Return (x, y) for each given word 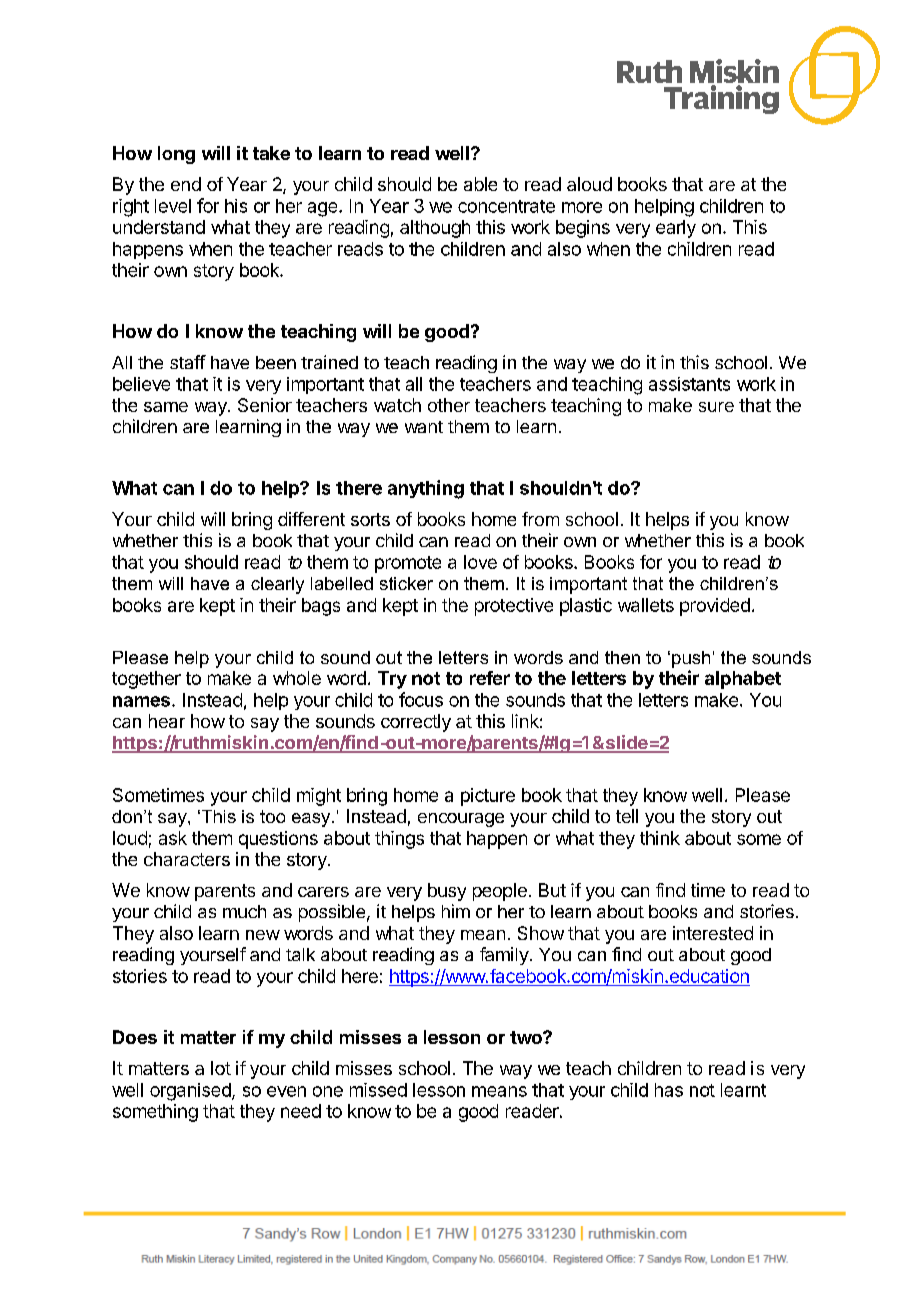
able (480, 184)
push (691, 659)
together (146, 680)
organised (191, 1092)
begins (583, 229)
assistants (689, 384)
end (186, 184)
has (669, 1090)
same (166, 407)
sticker (406, 583)
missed (378, 1090)
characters (187, 859)
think (660, 838)
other (449, 405)
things (399, 840)
